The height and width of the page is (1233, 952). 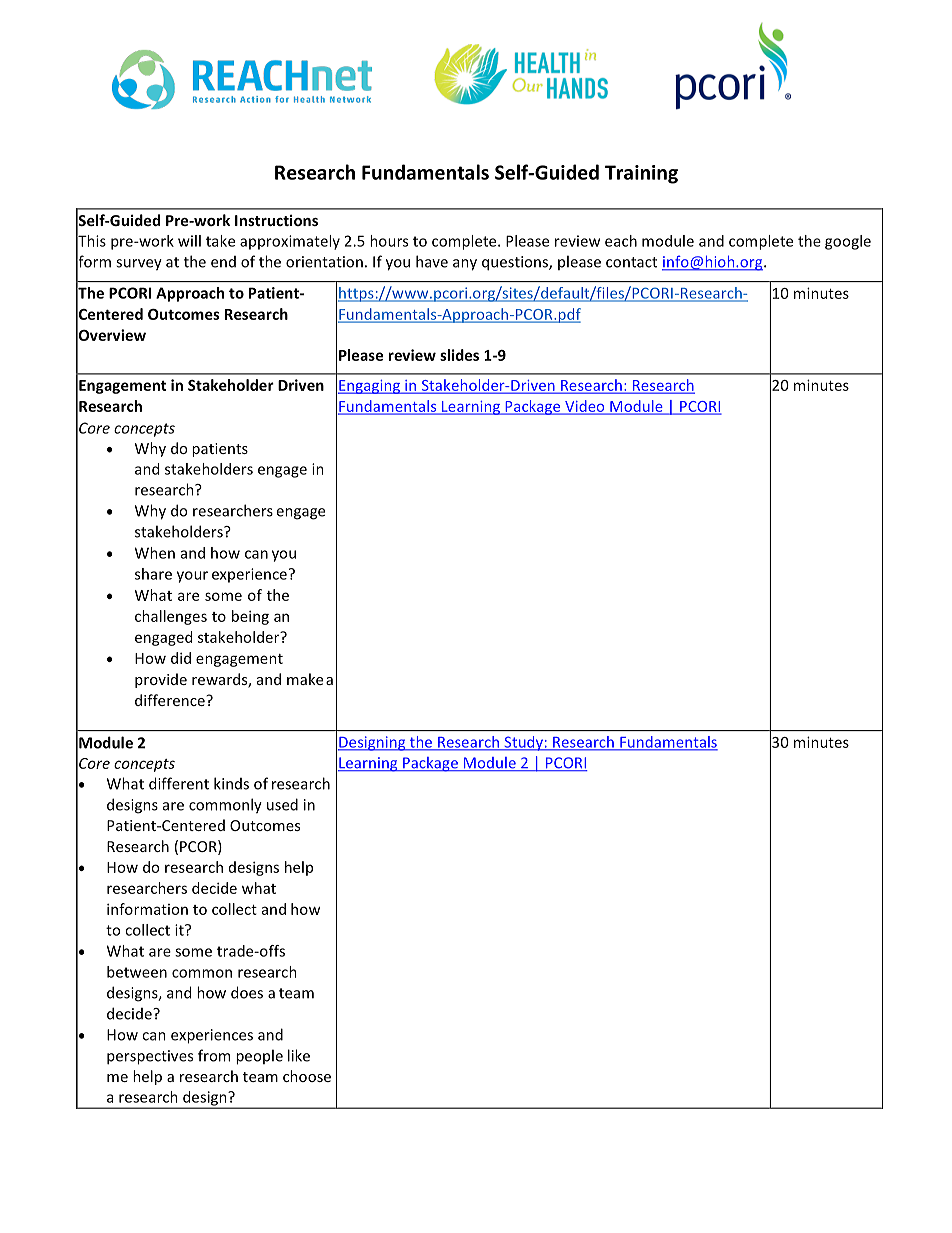 What do you see at coordinates (848, 242) in the page?
I see `google` at bounding box center [848, 242].
